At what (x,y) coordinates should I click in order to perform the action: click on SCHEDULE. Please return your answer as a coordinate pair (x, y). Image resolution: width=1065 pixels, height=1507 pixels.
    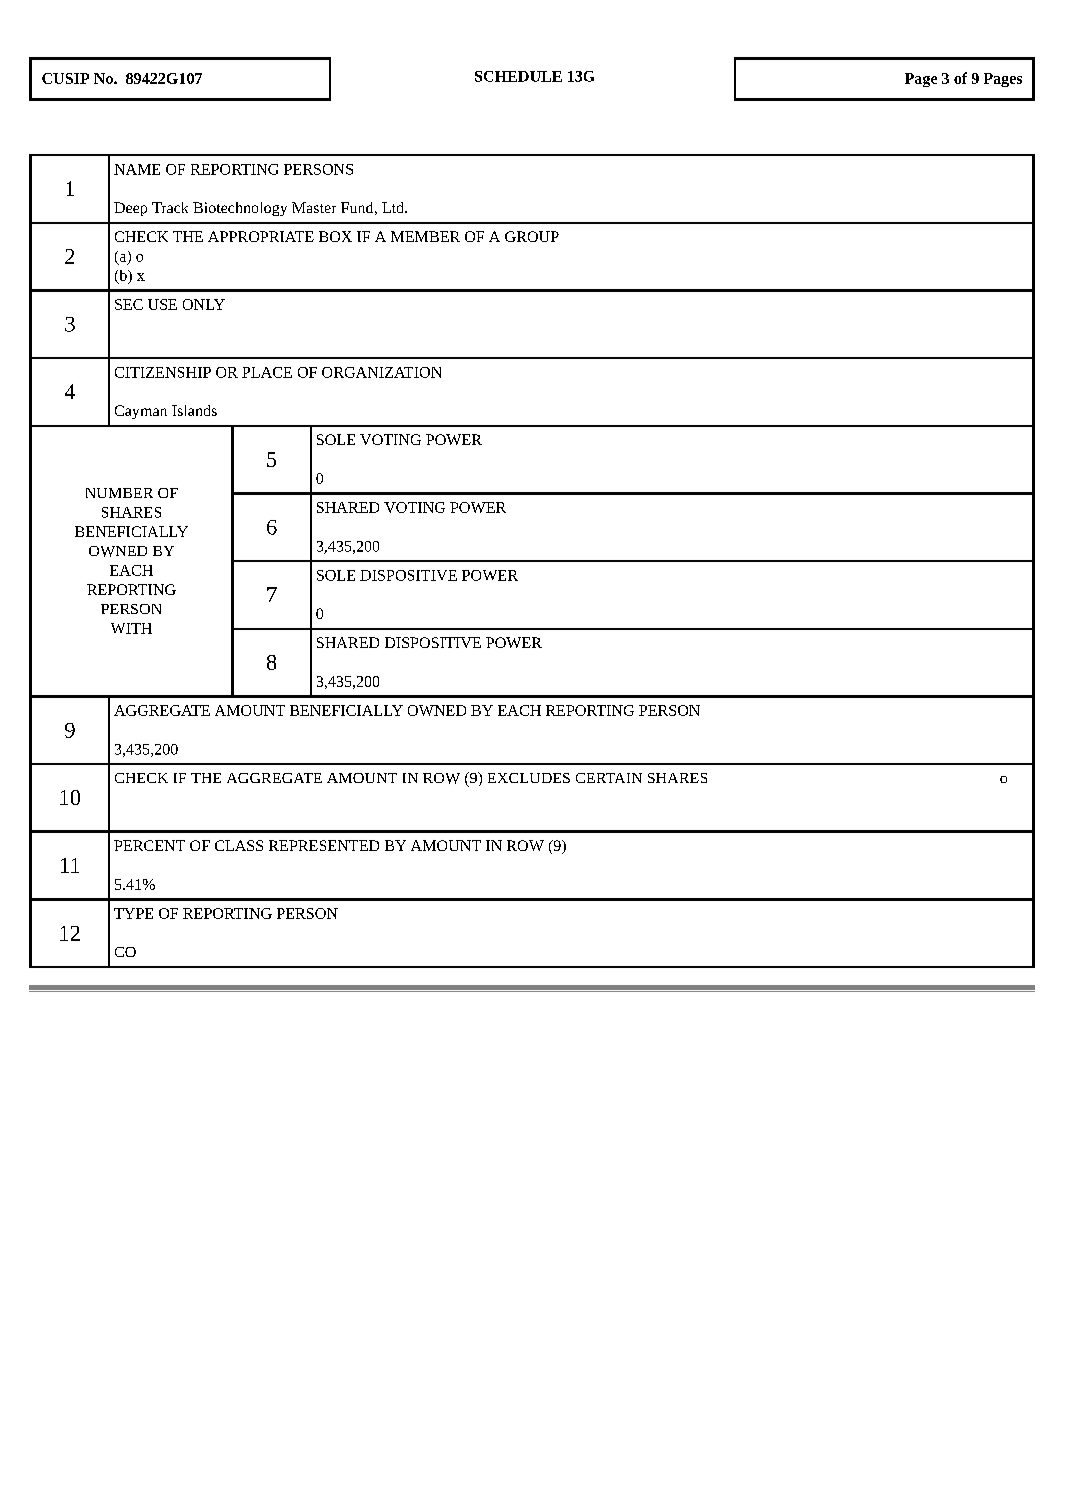
    Looking at the image, I should click on (518, 76).
